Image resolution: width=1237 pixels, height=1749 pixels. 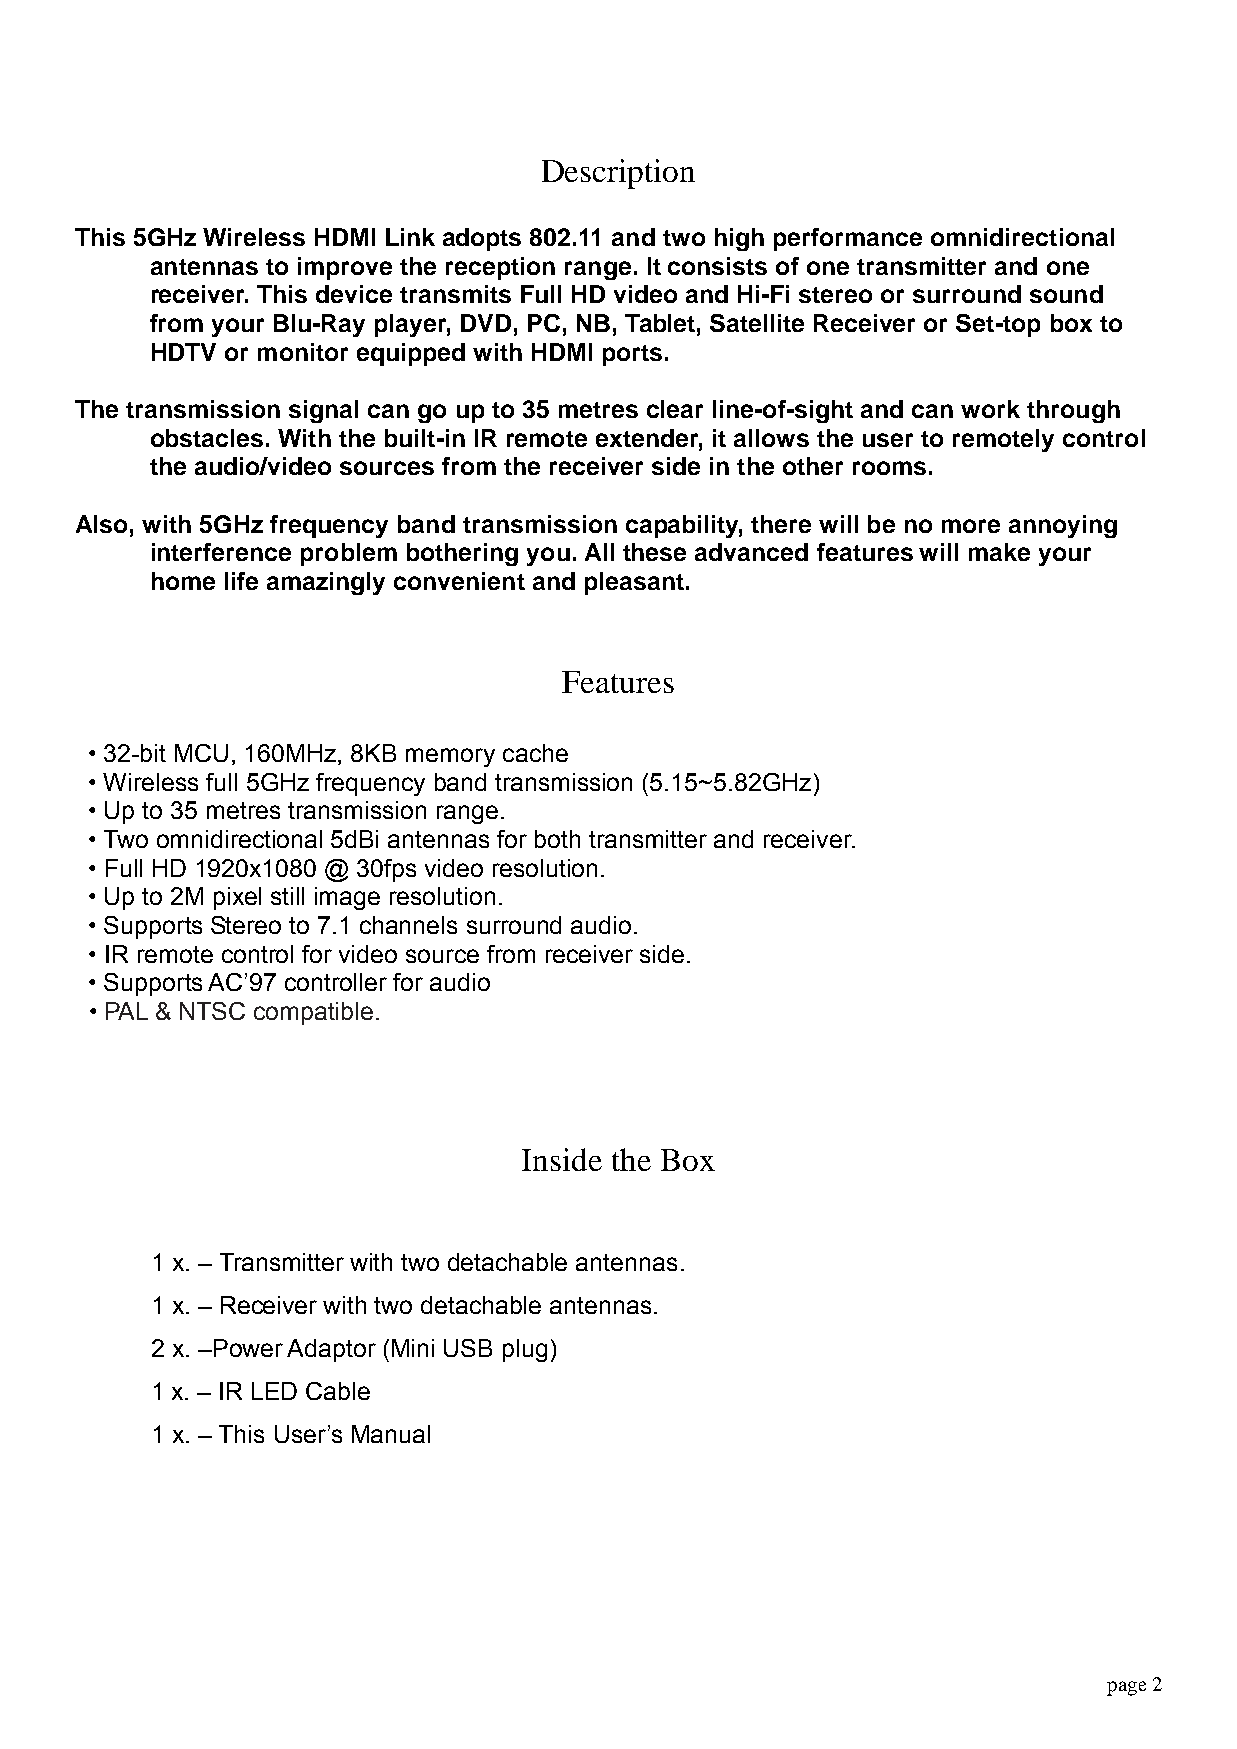 I want to click on USB, so click(x=468, y=1348).
